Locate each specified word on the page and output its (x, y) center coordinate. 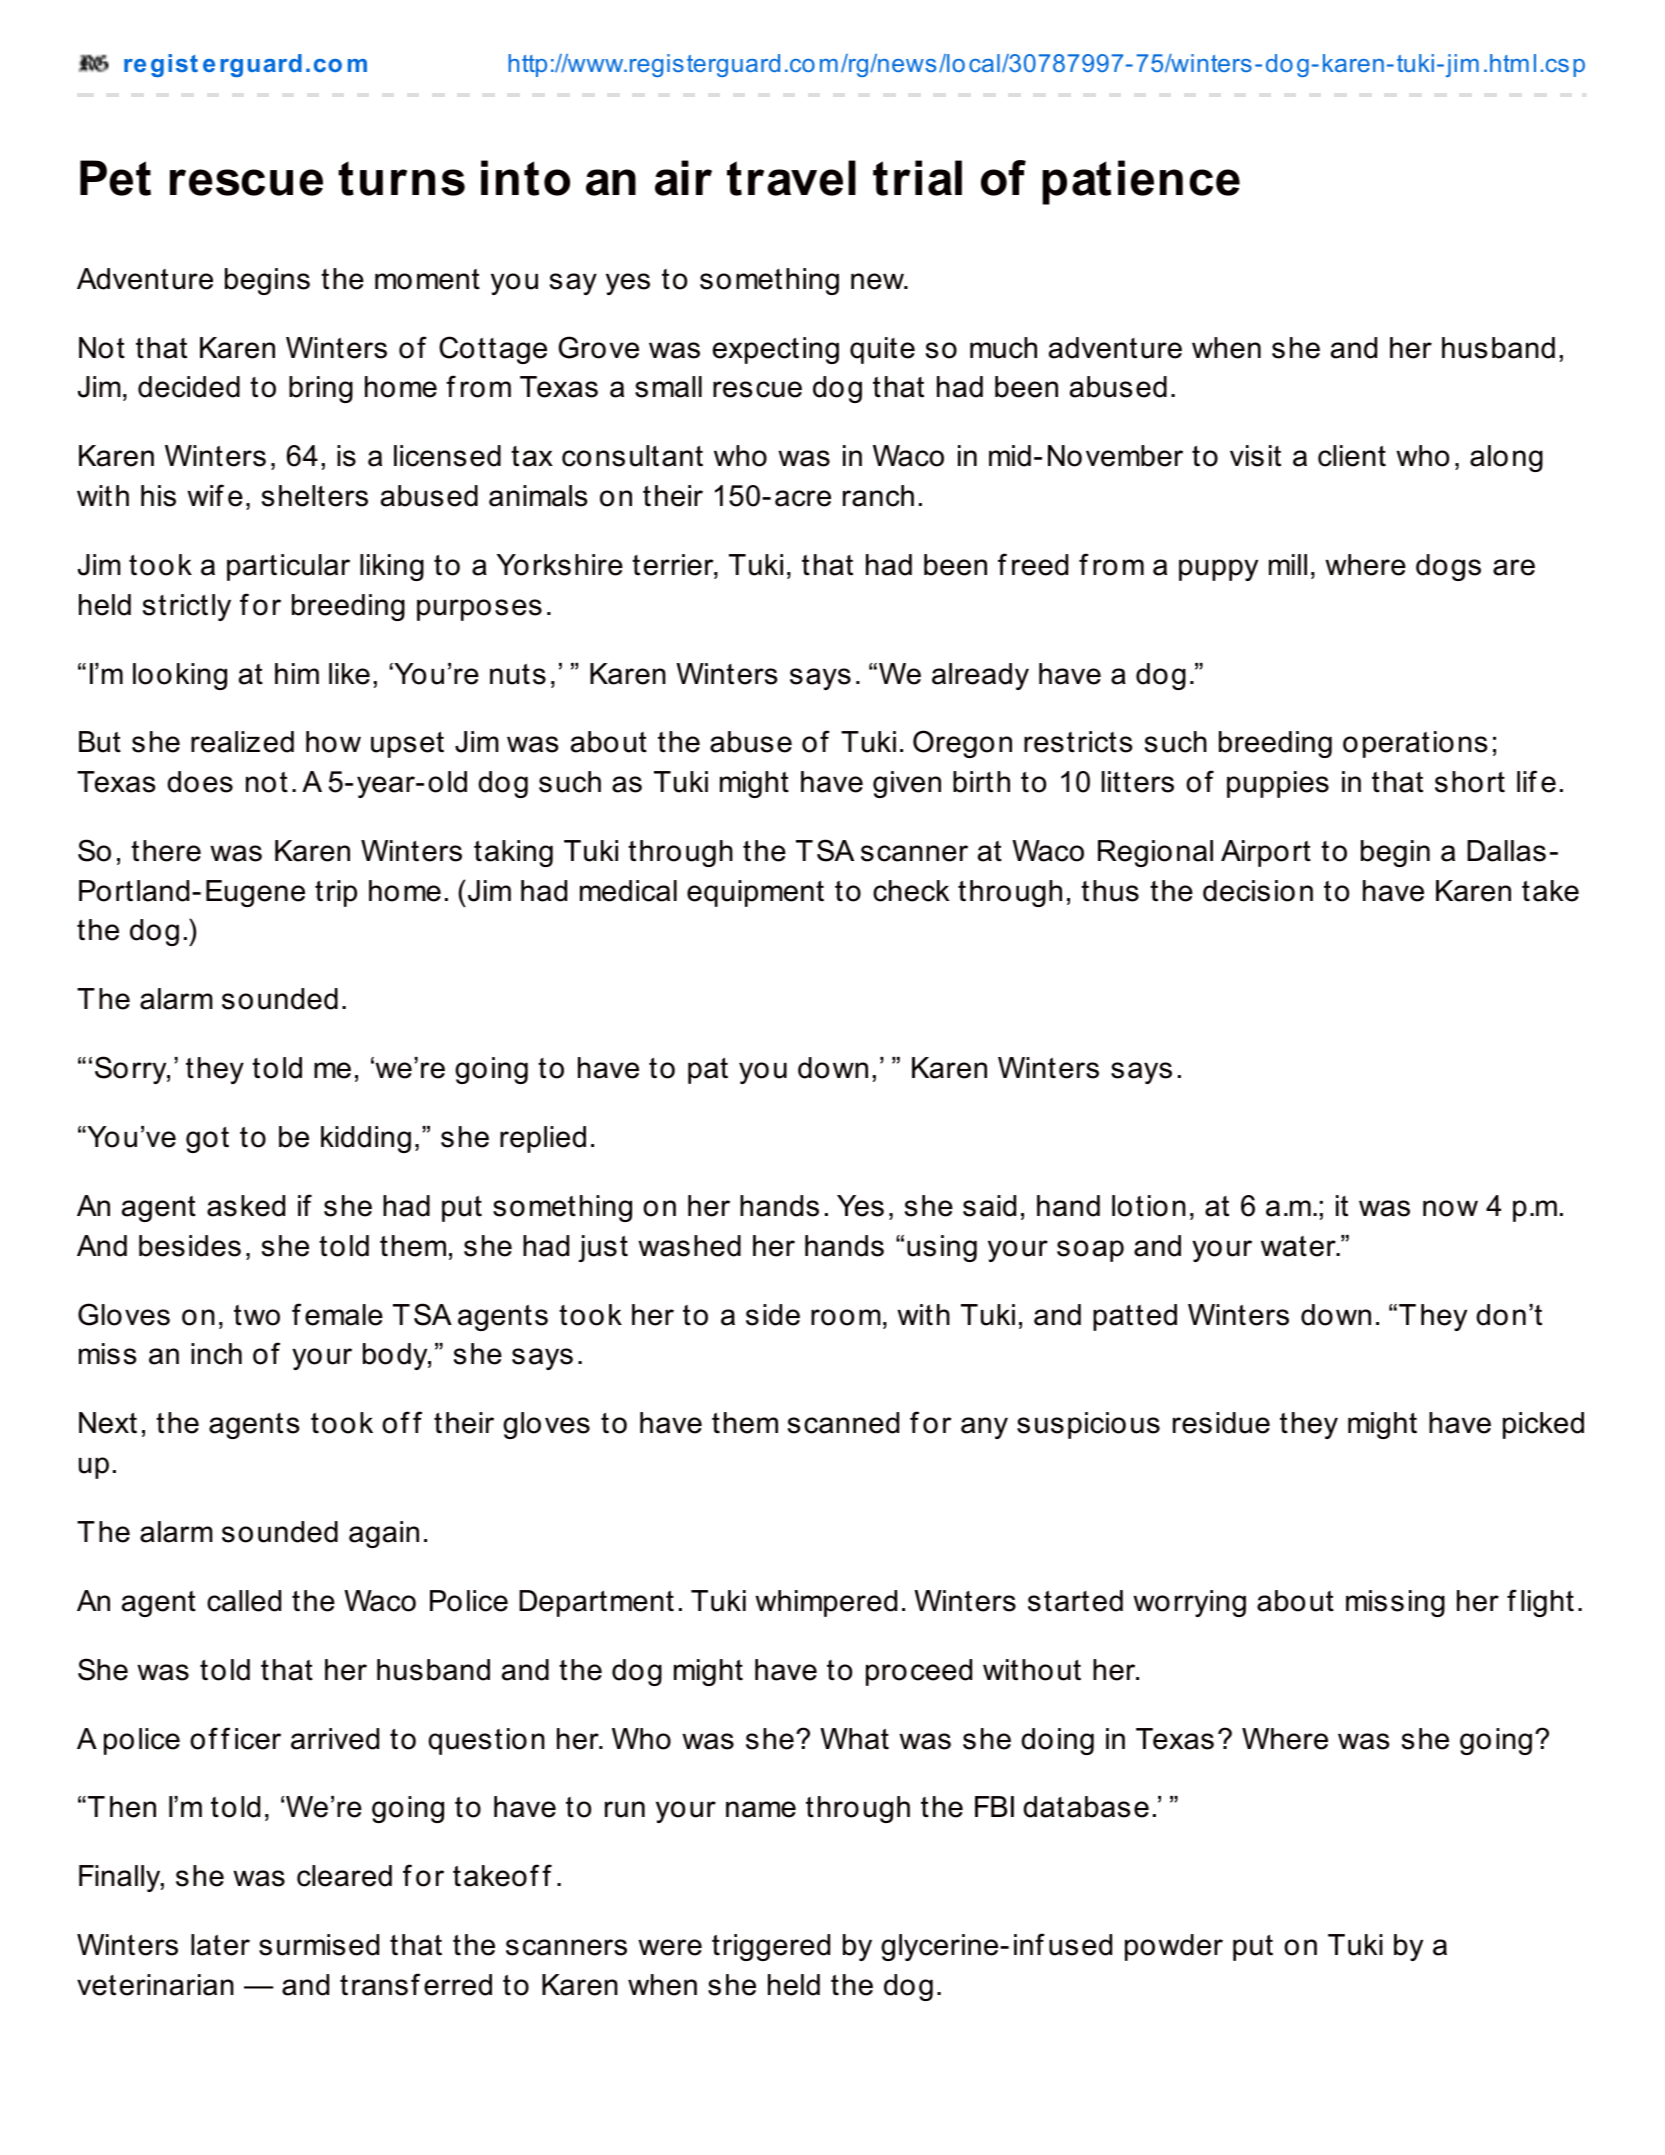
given (907, 784)
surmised (319, 1945)
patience (1141, 182)
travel (791, 178)
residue (1221, 1423)
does (200, 782)
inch (216, 1354)
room (846, 1317)
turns (401, 178)
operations (1415, 744)
